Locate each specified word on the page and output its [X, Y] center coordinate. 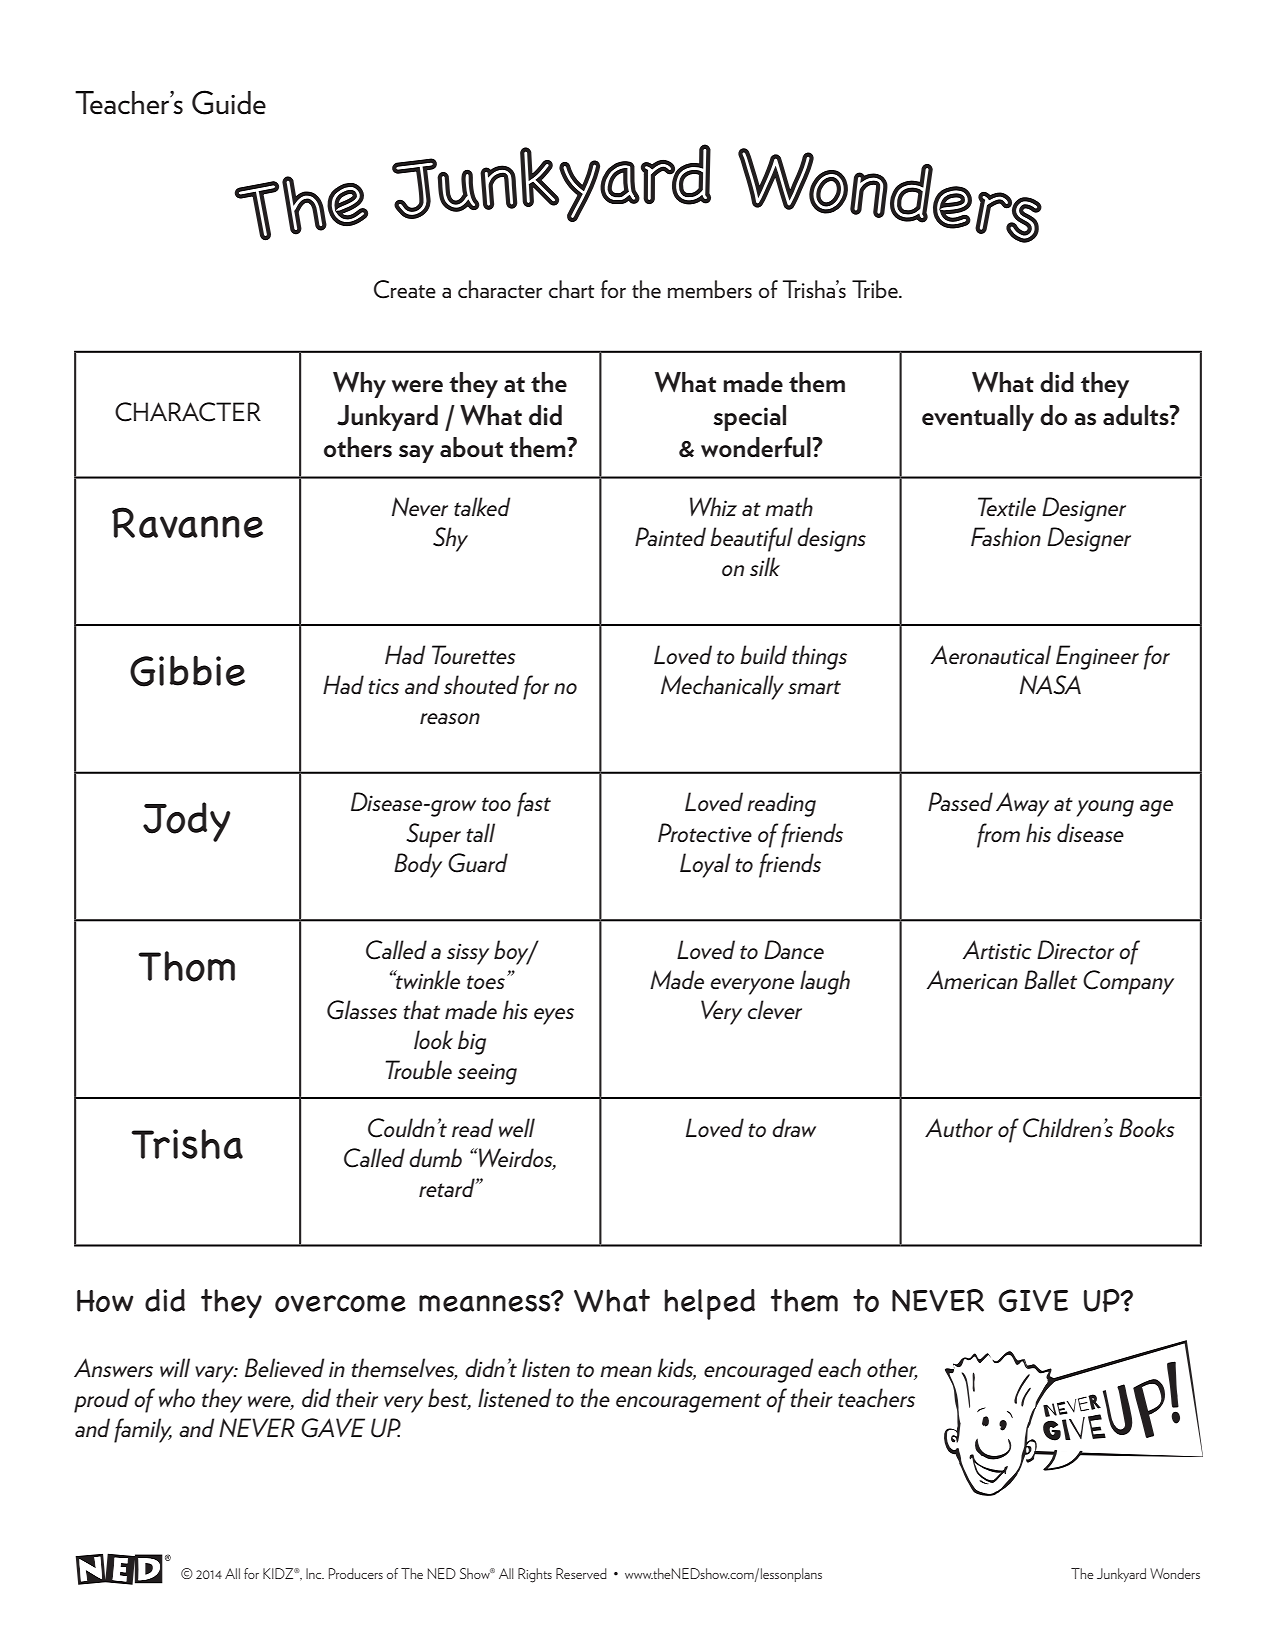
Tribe [876, 289]
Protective [705, 832]
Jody [186, 822]
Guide [229, 102]
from [998, 835]
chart [571, 289]
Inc [315, 1573]
